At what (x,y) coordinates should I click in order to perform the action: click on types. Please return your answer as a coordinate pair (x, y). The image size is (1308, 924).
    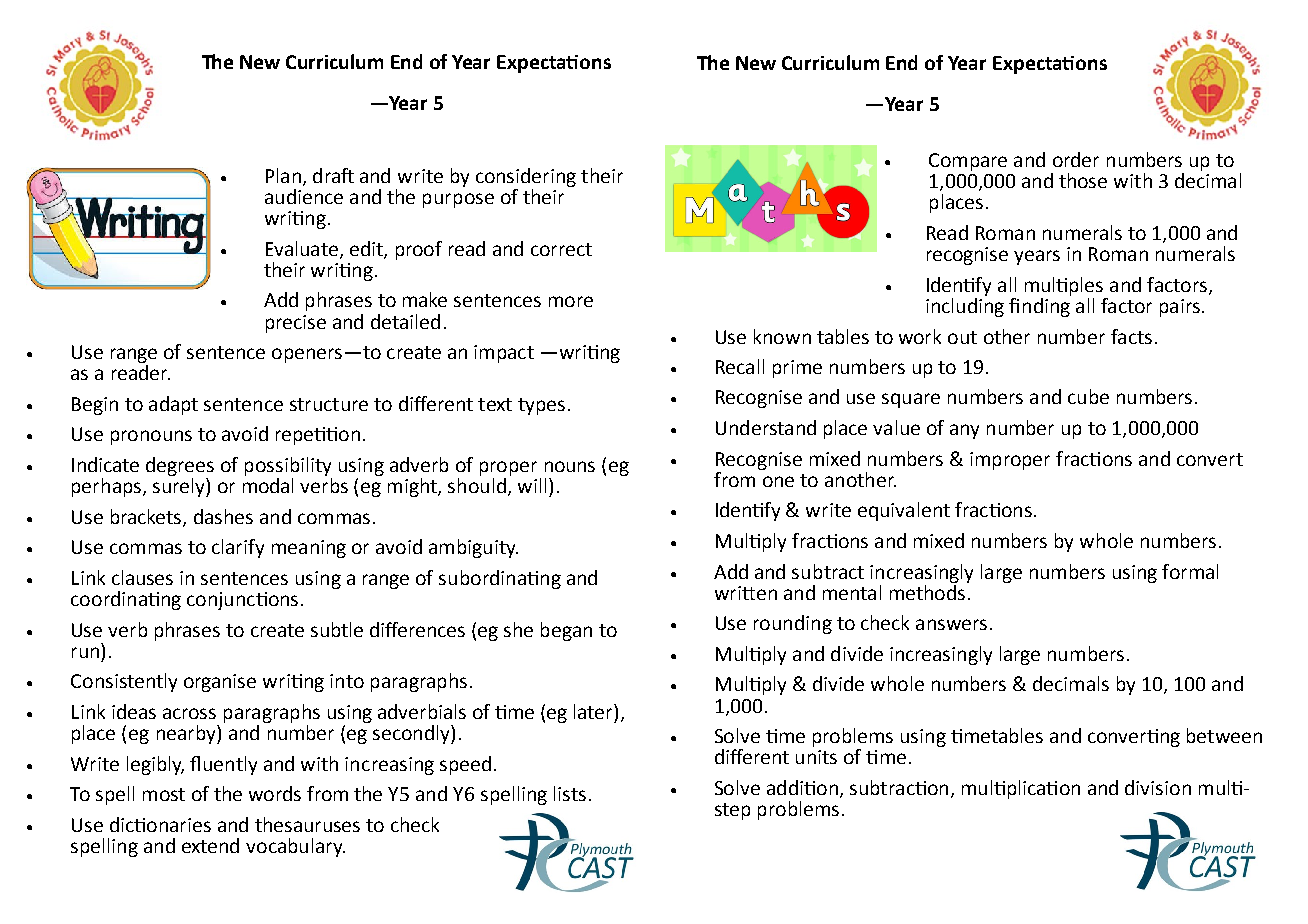
    Looking at the image, I should click on (541, 406).
